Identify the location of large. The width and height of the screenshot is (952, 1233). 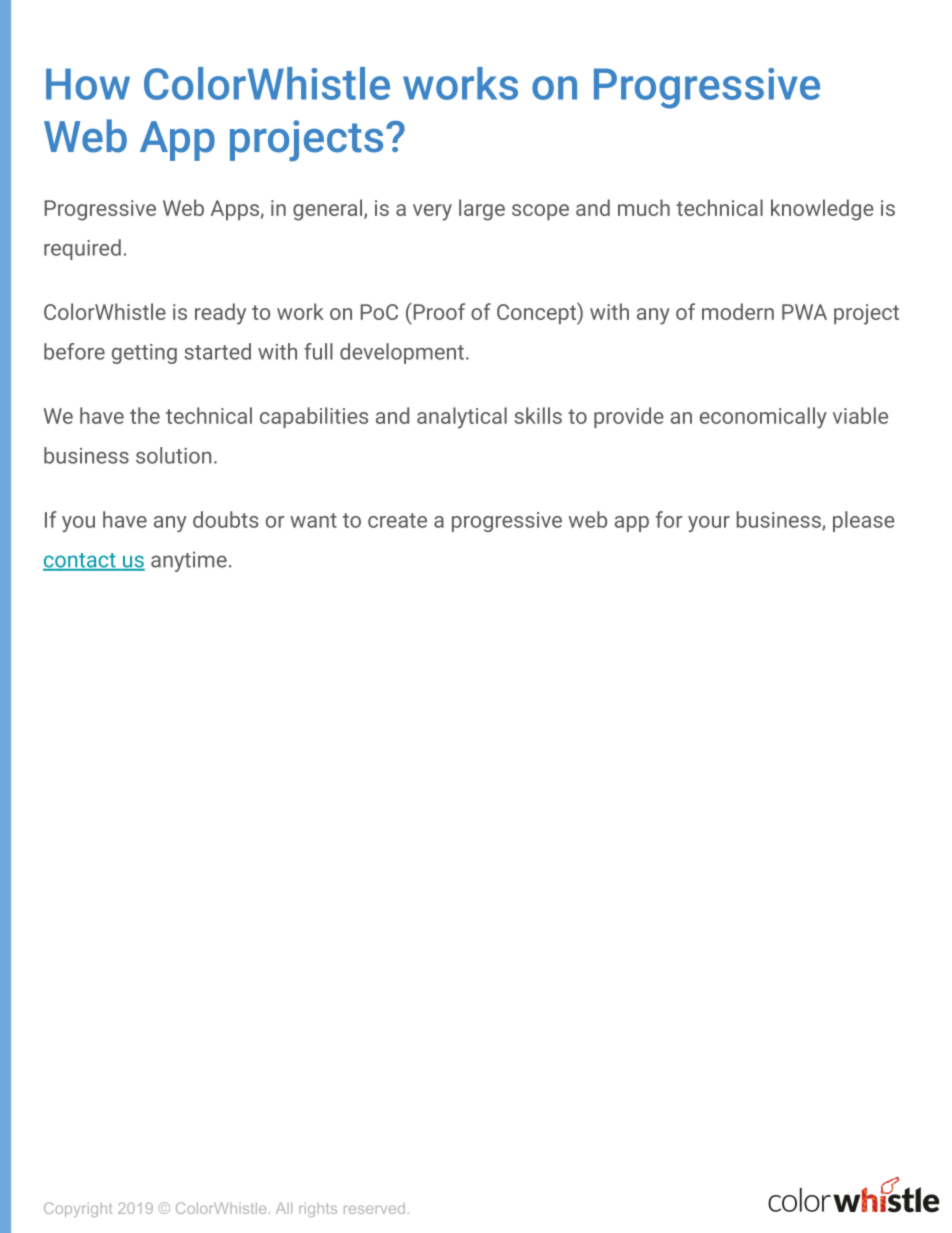
(482, 210).
